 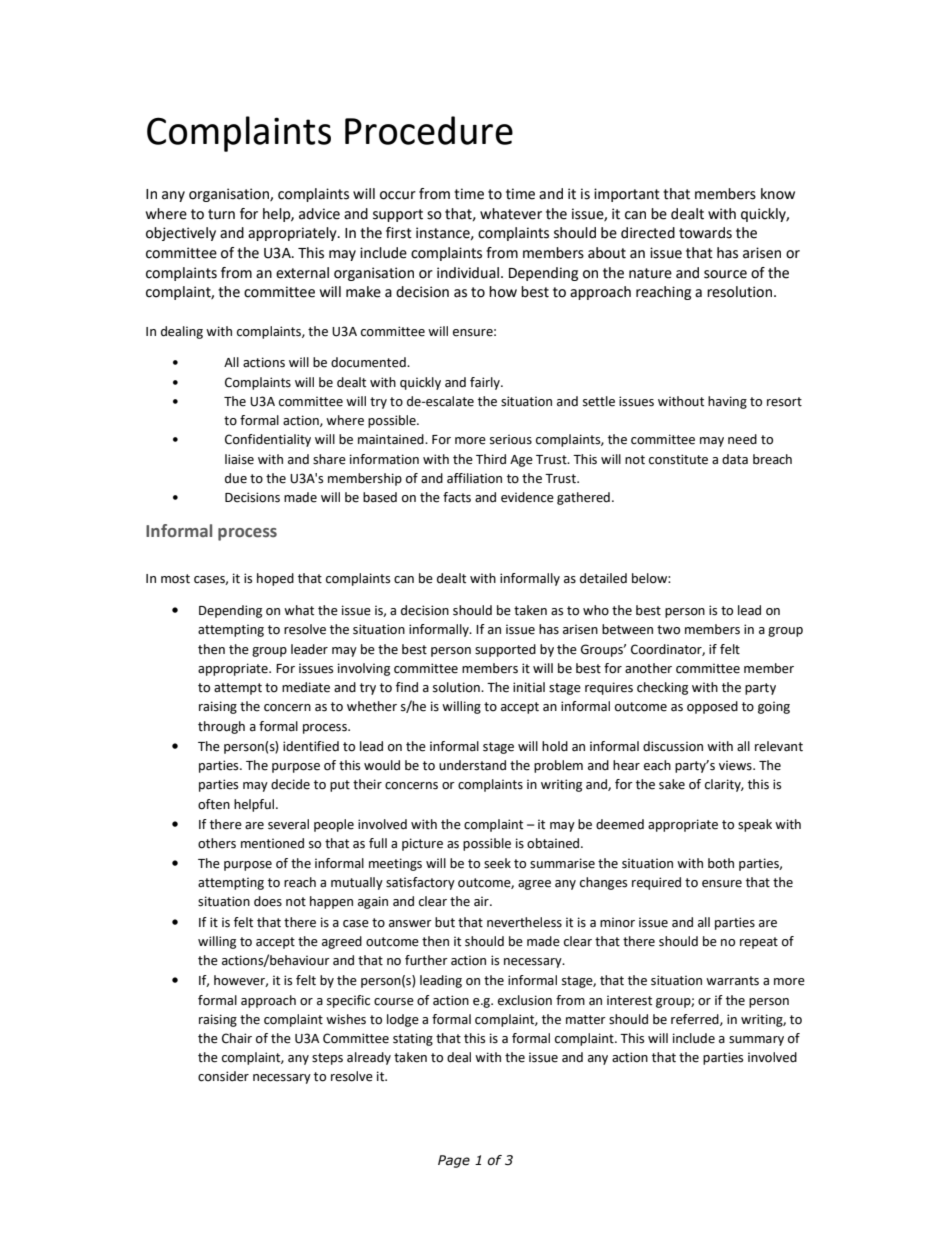 What do you see at coordinates (429, 130) in the screenshot?
I see `Procedure` at bounding box center [429, 130].
